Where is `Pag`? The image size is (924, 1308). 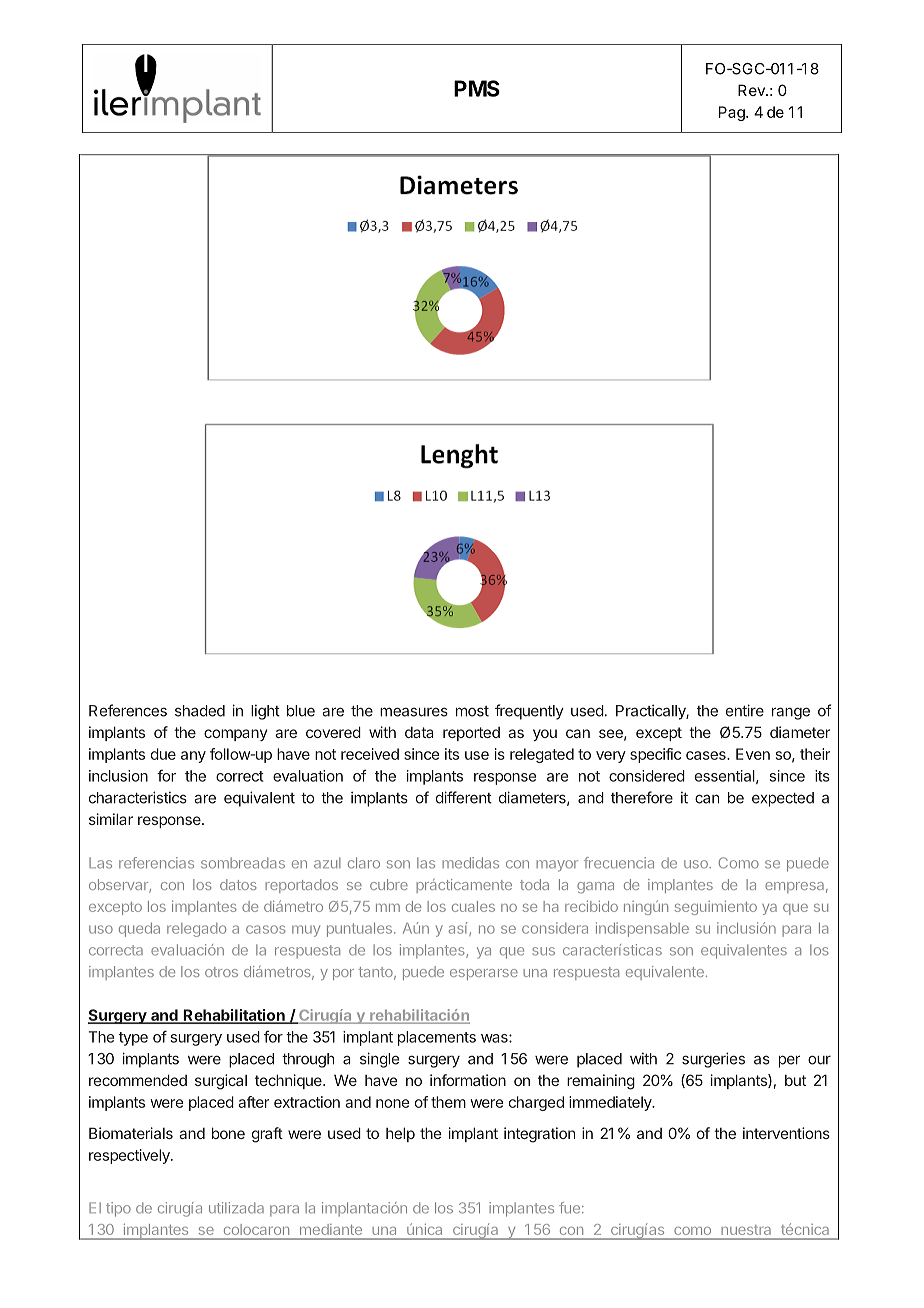 Pag is located at coordinates (733, 113).
